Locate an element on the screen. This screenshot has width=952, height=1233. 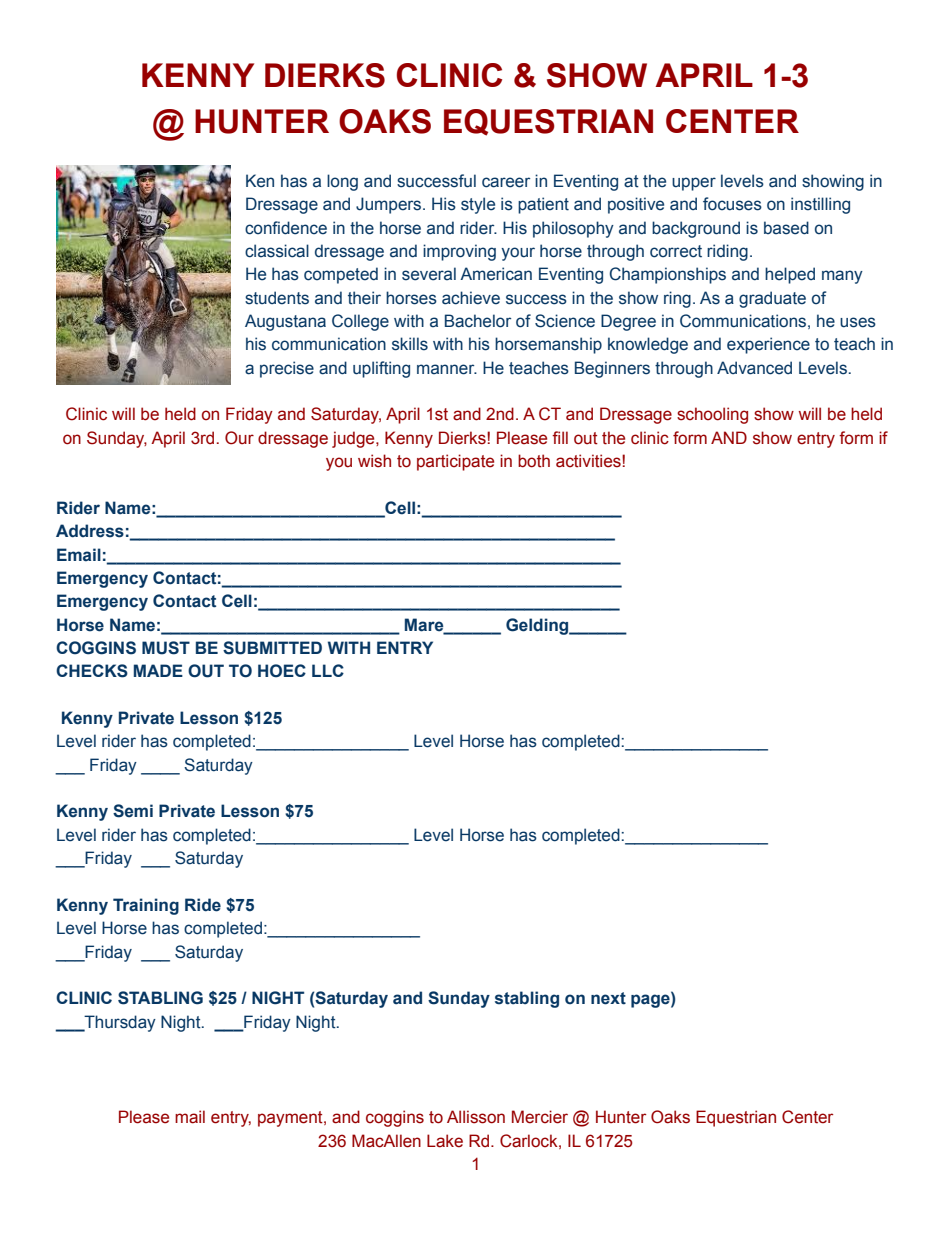
based is located at coordinates (786, 228).
